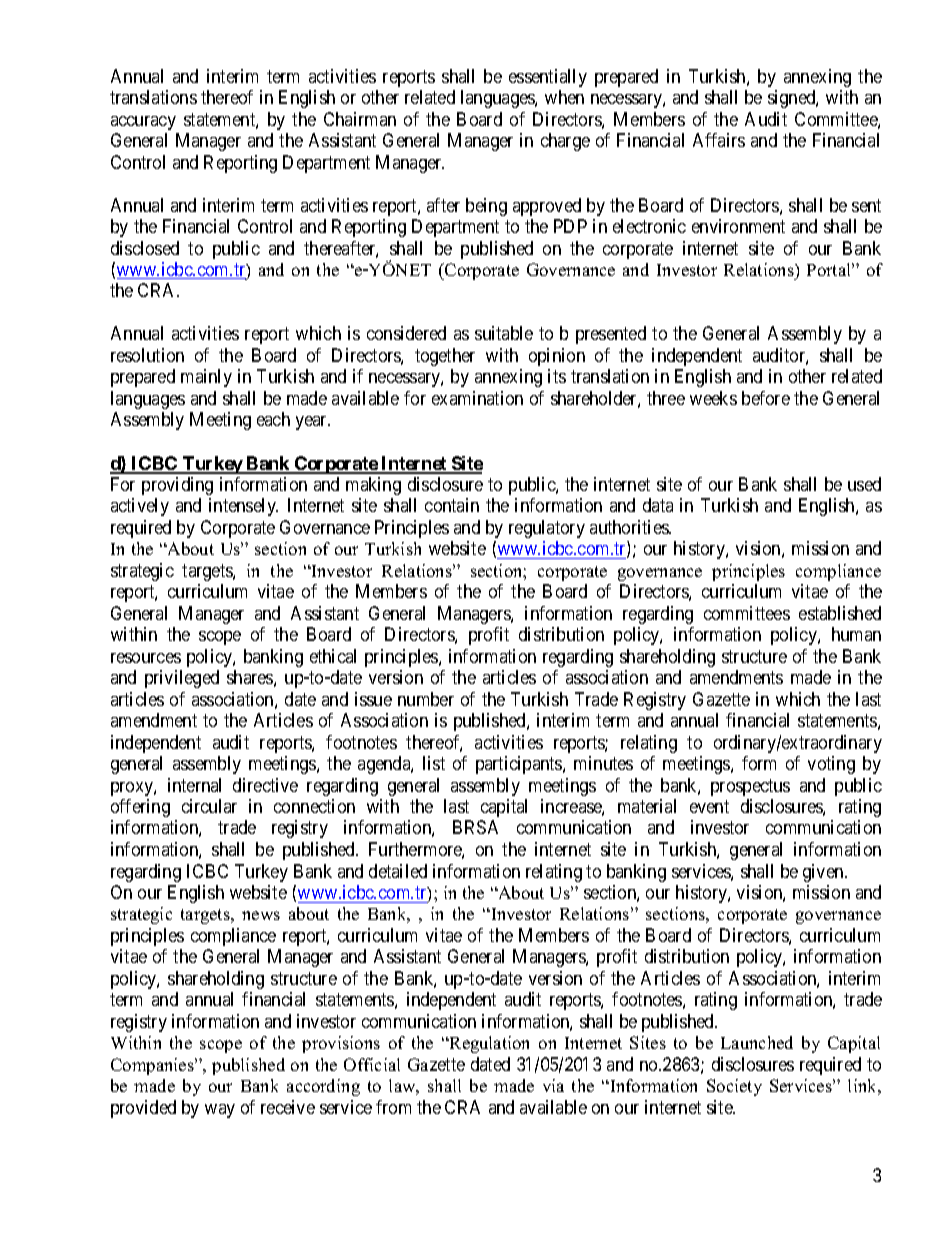 This screenshot has height=1233, width=952. What do you see at coordinates (719, 140) in the screenshot?
I see `Affairs` at bounding box center [719, 140].
